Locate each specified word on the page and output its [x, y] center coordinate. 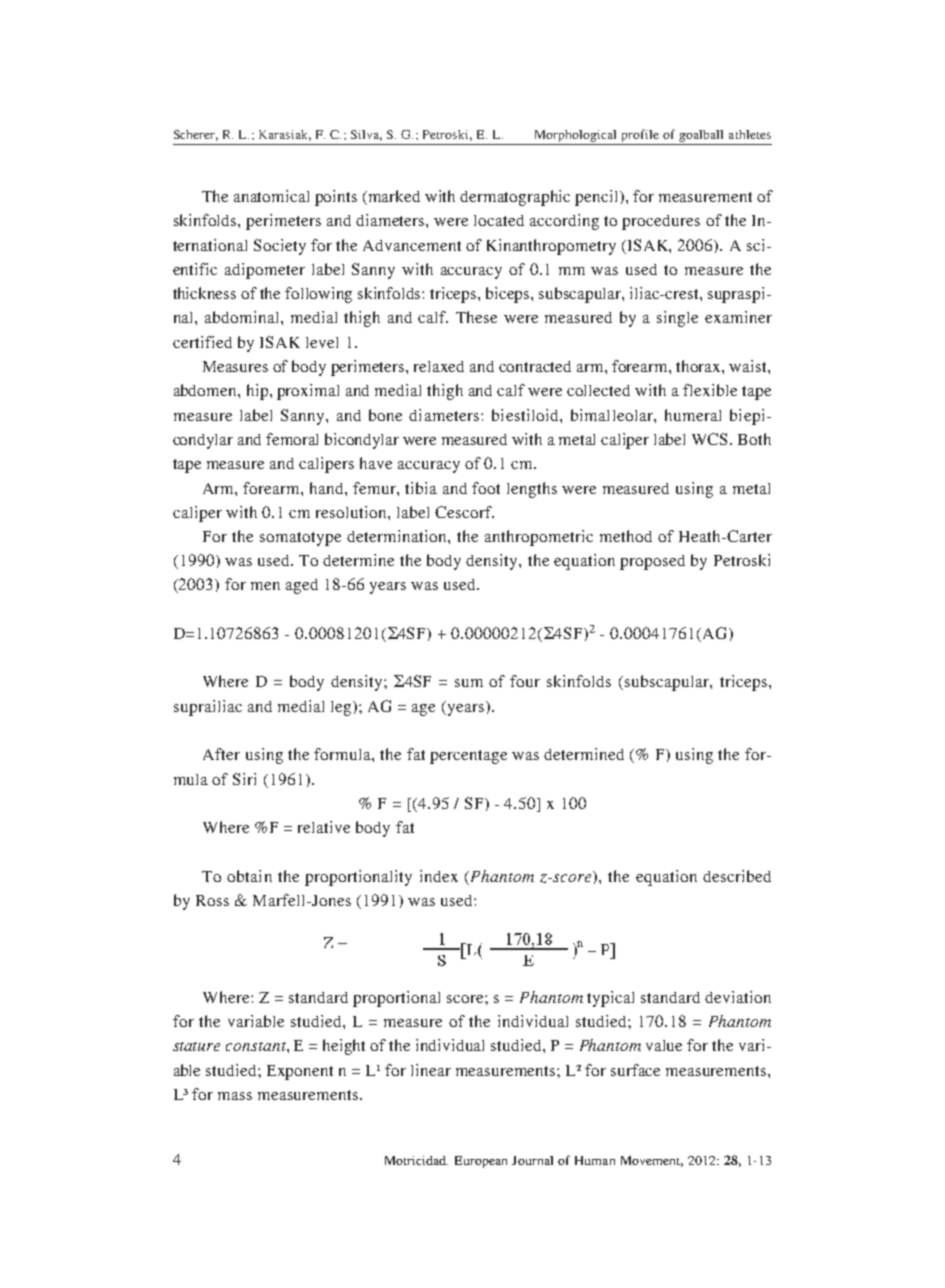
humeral [693, 415]
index [439, 876]
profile [640, 135]
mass [235, 1096]
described [737, 876]
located [499, 220]
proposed [652, 562]
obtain [249, 876]
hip [259, 392]
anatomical [271, 196]
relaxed [439, 366]
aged [302, 586]
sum [469, 683]
